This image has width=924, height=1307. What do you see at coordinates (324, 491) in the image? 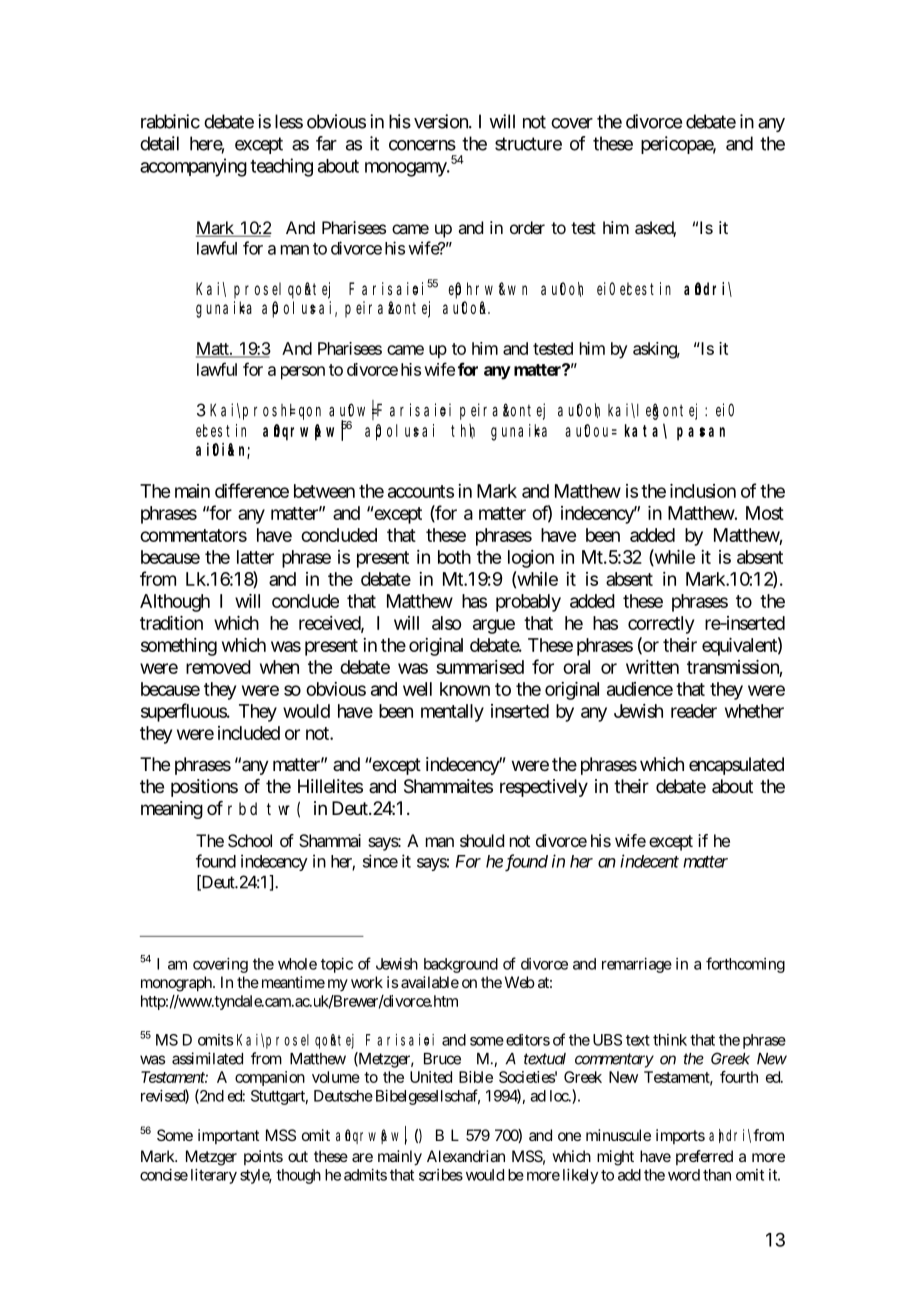
I see `between` at bounding box center [324, 491].
